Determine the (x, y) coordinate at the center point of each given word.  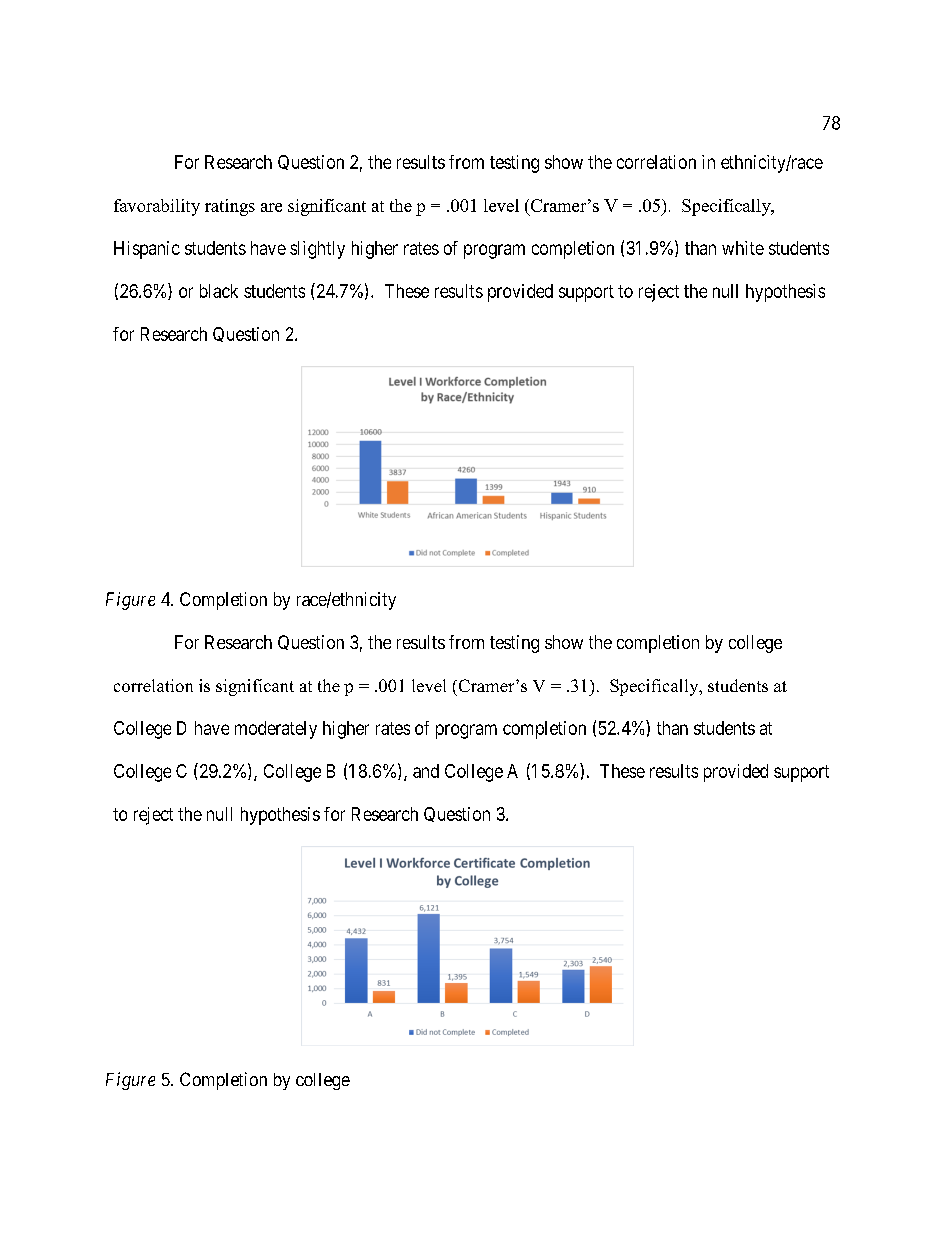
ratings (230, 207)
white (743, 248)
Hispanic (147, 250)
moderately (276, 730)
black (219, 291)
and (426, 771)
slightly (317, 250)
